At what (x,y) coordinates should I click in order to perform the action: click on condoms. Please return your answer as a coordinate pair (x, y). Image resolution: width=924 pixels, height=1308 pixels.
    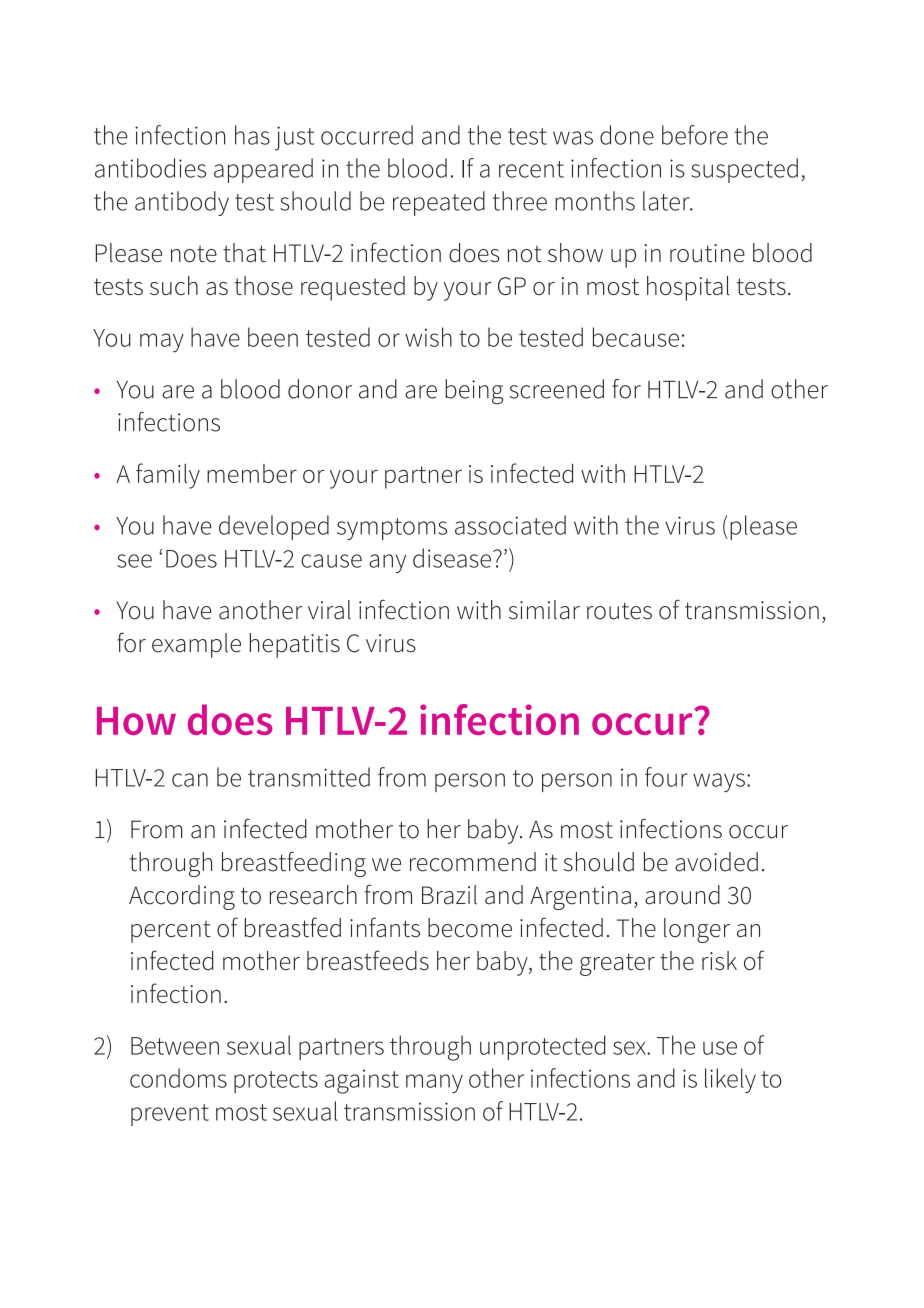
    Looking at the image, I should click on (178, 1078).
